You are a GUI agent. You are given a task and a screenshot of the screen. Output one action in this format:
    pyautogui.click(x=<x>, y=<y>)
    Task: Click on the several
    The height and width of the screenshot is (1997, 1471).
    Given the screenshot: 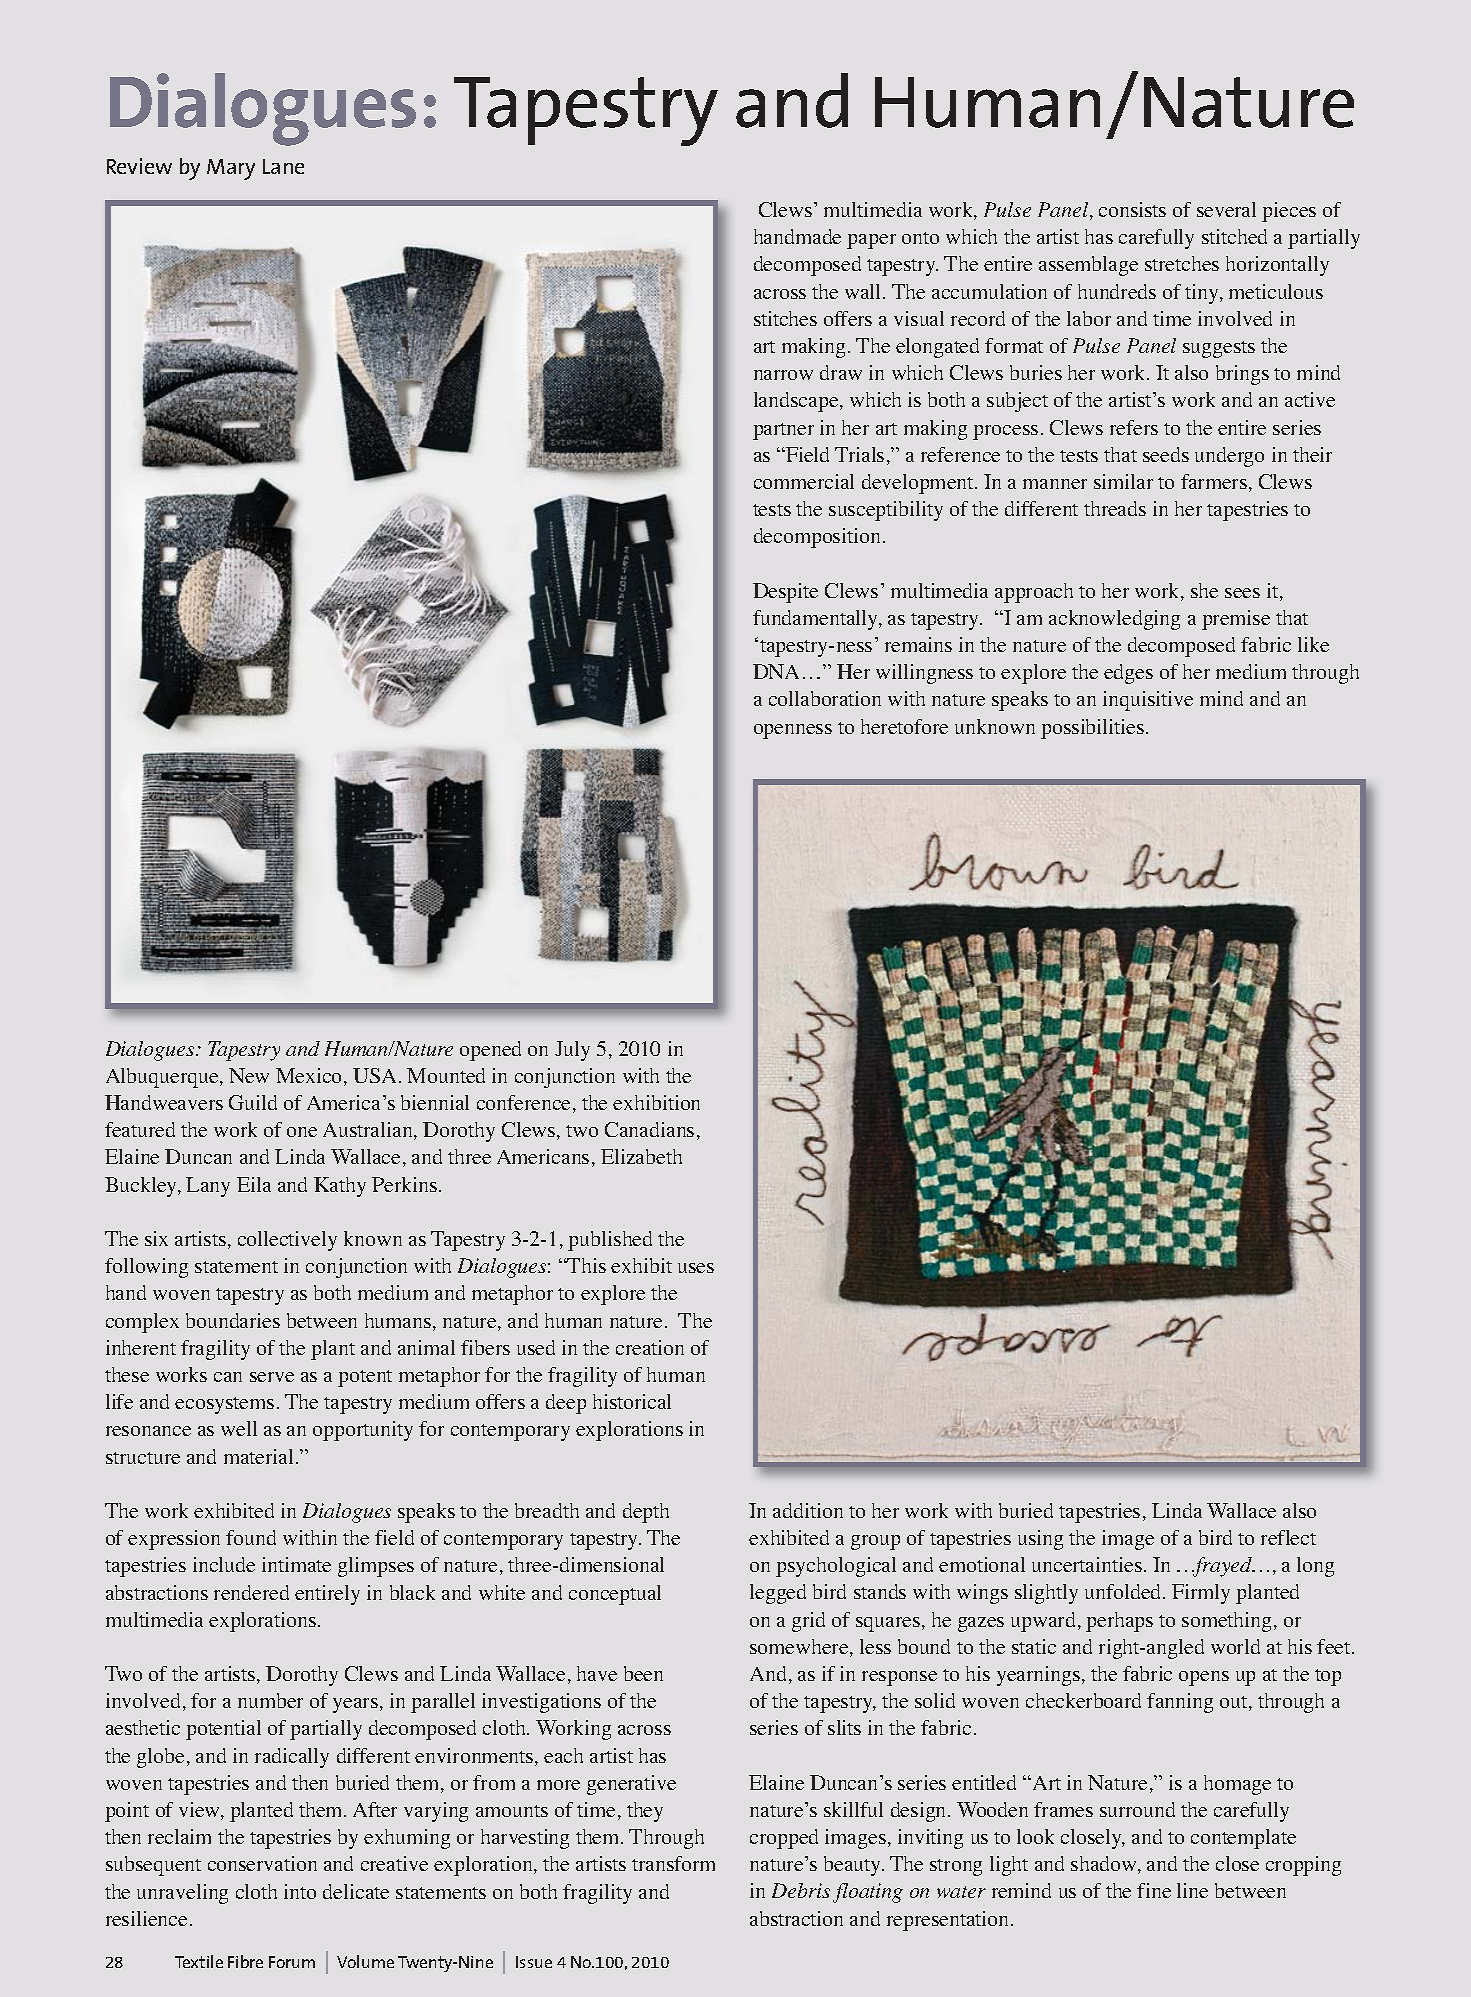 What is the action you would take?
    pyautogui.click(x=1226, y=209)
